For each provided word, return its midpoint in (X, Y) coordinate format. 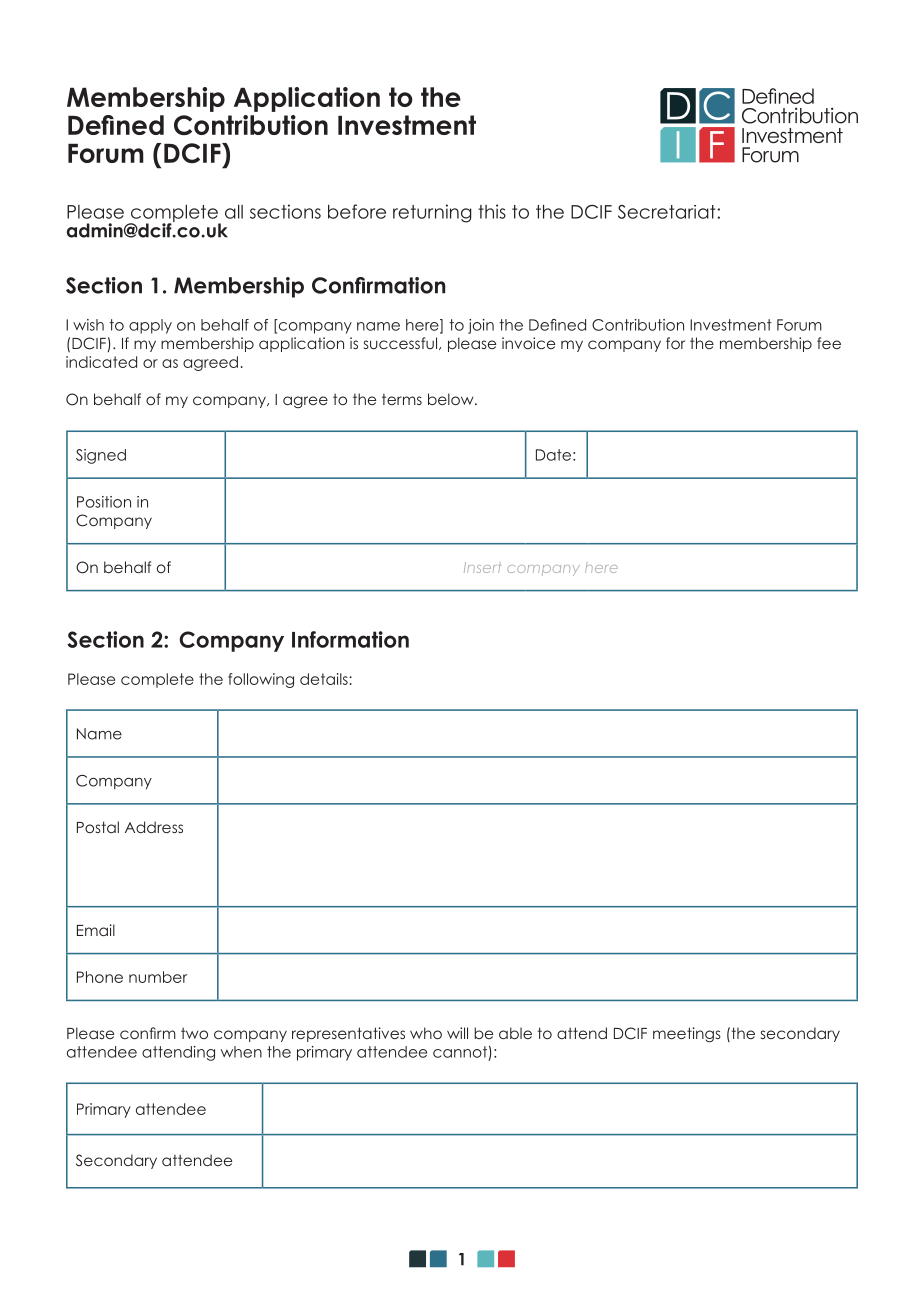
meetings (687, 1034)
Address (154, 827)
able (515, 1033)
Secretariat (668, 212)
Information (350, 639)
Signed (101, 456)
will (457, 1033)
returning (432, 213)
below (452, 399)
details (325, 679)
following (261, 680)
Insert (482, 567)
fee (829, 343)
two (194, 1033)
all (234, 211)
